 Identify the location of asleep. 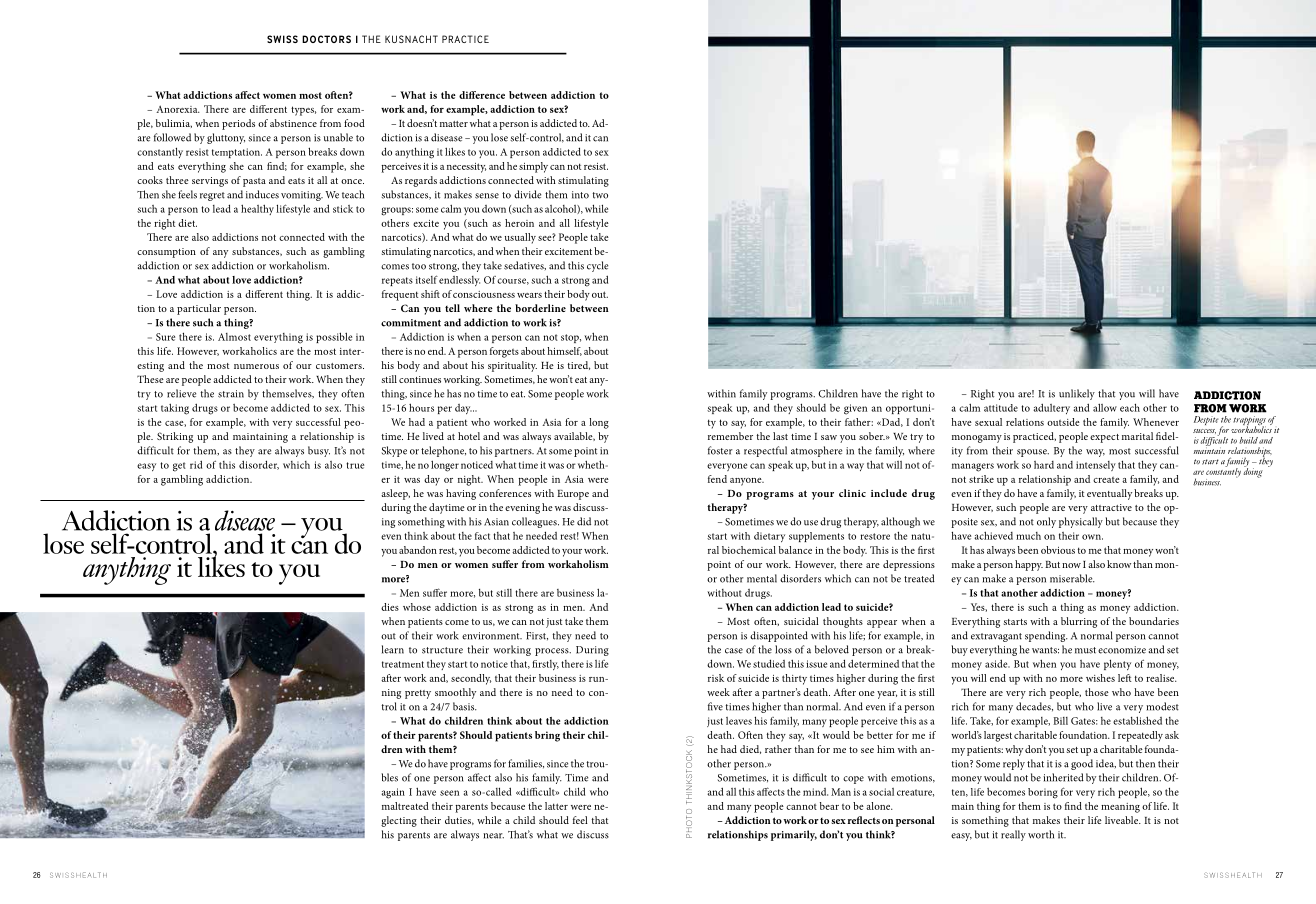
(395, 494).
